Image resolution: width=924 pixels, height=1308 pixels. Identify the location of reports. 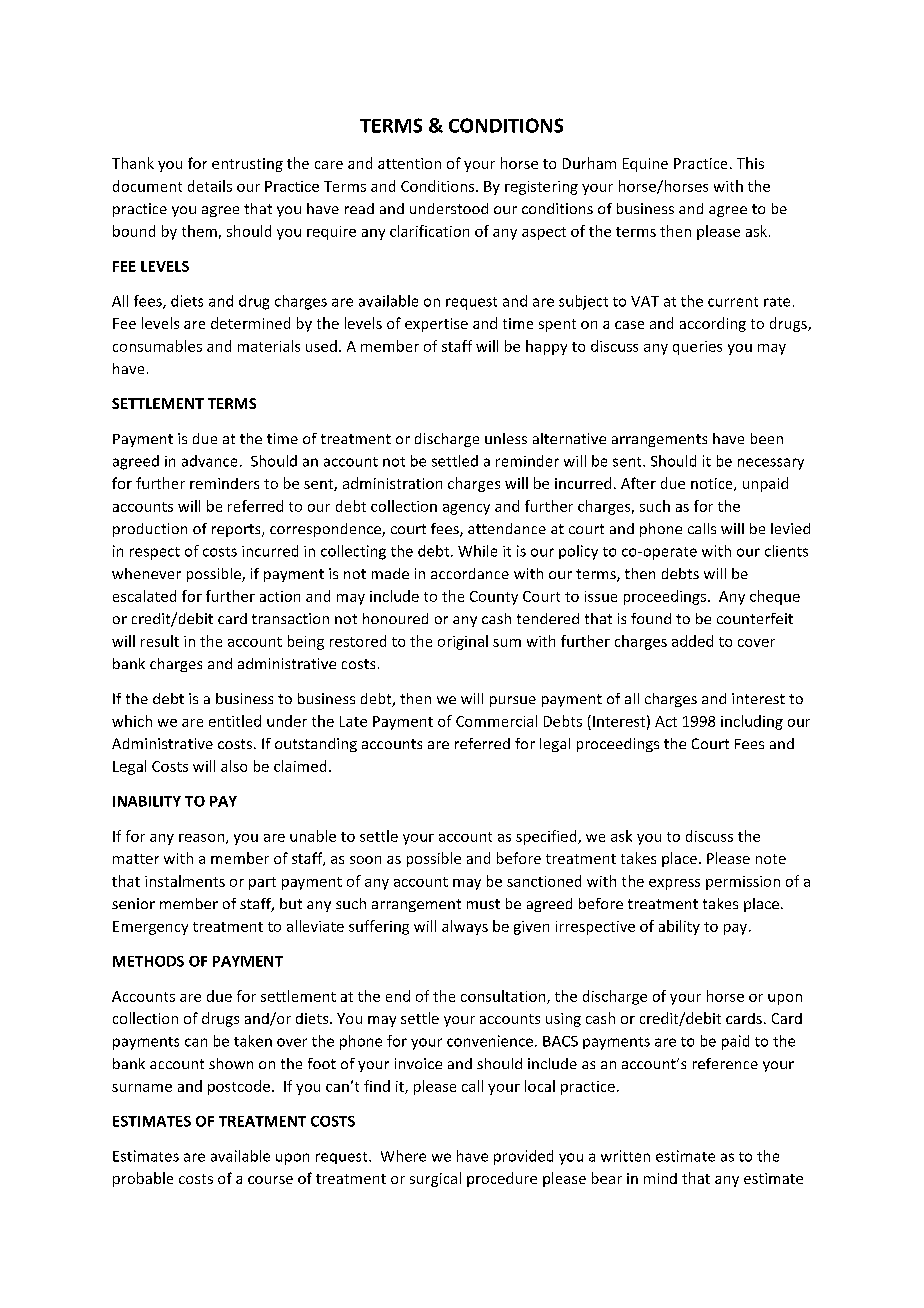
(237, 530).
